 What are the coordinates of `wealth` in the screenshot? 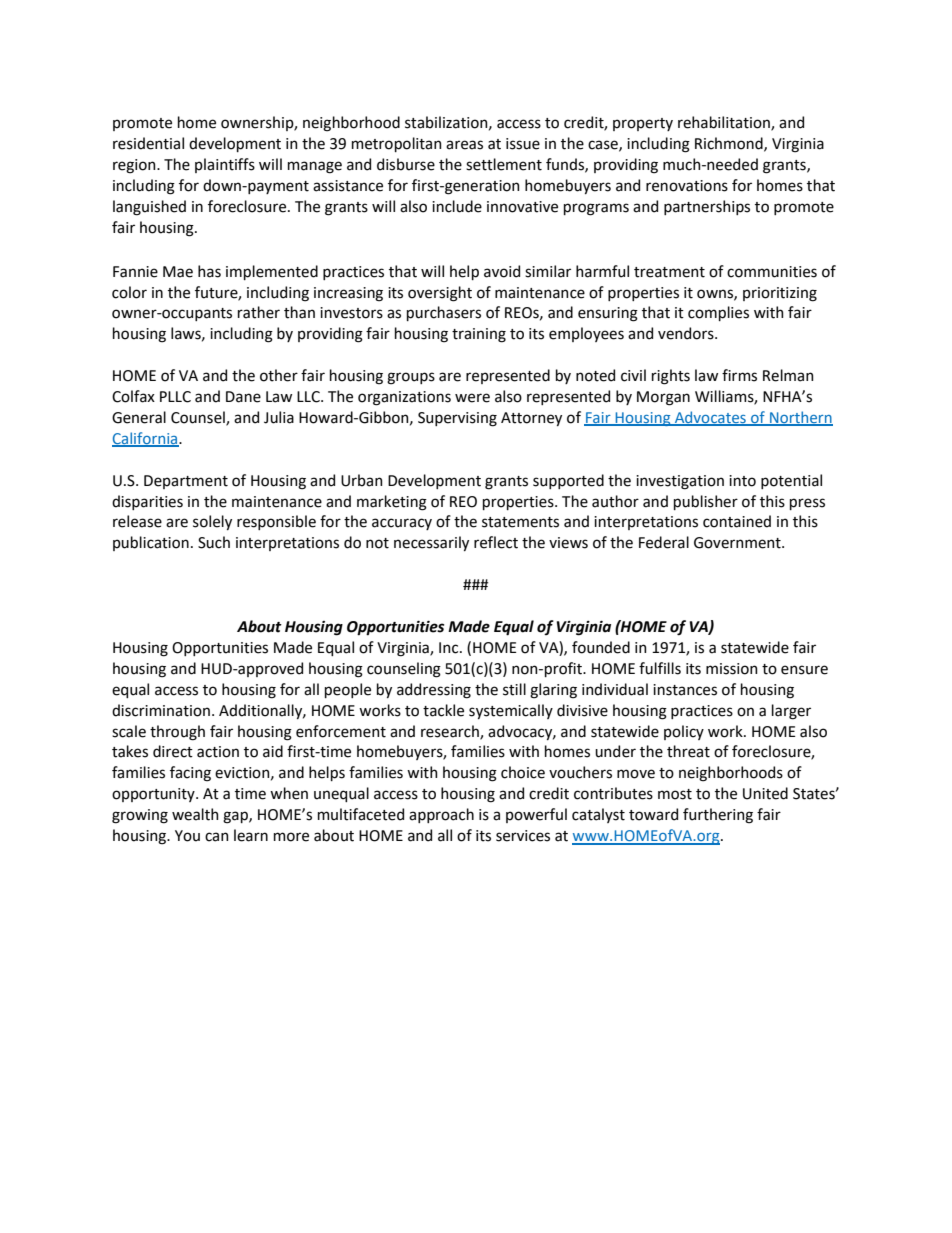 It's located at (195, 814).
